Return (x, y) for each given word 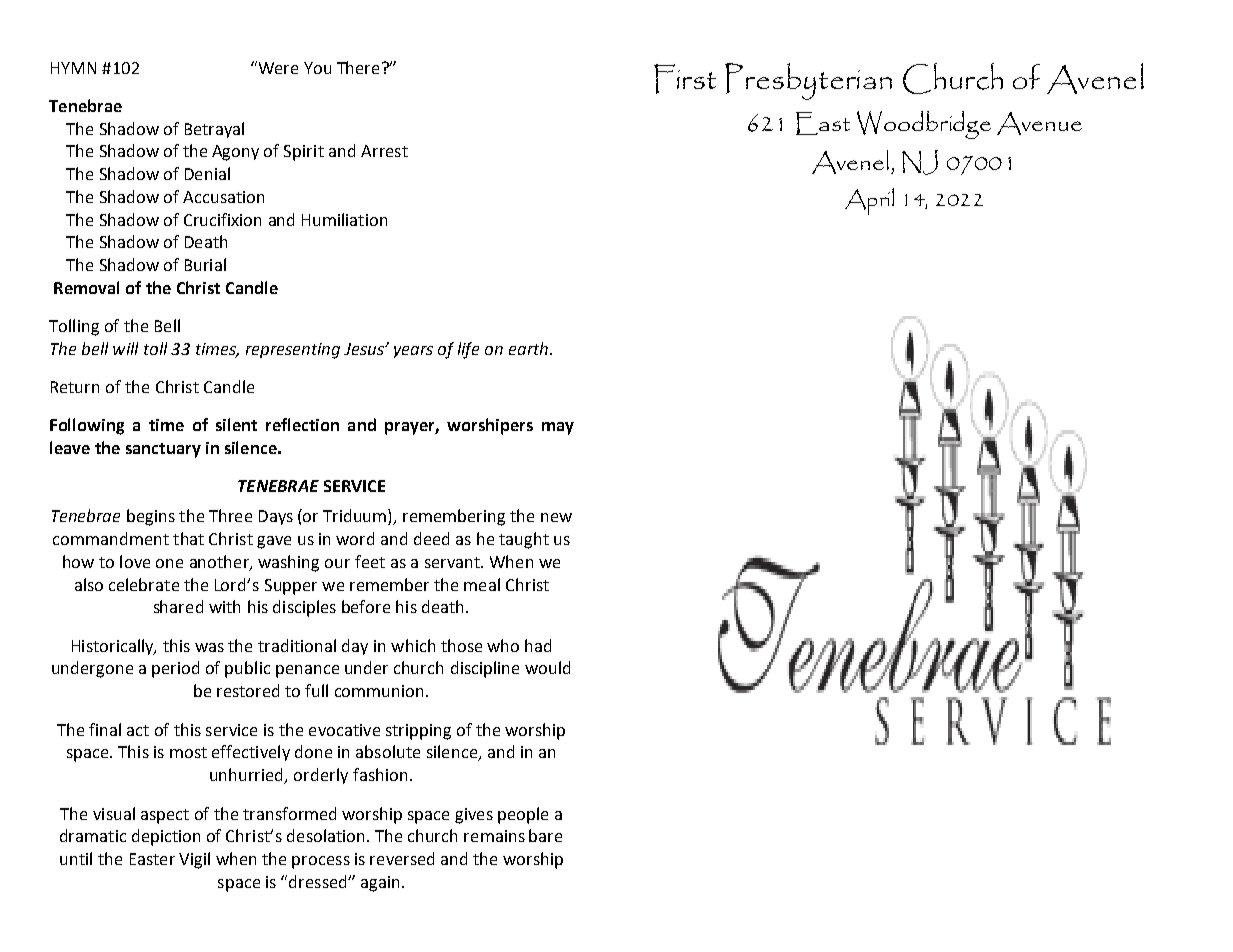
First (685, 79)
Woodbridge (924, 125)
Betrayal (214, 130)
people (523, 815)
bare (545, 835)
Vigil (194, 860)
